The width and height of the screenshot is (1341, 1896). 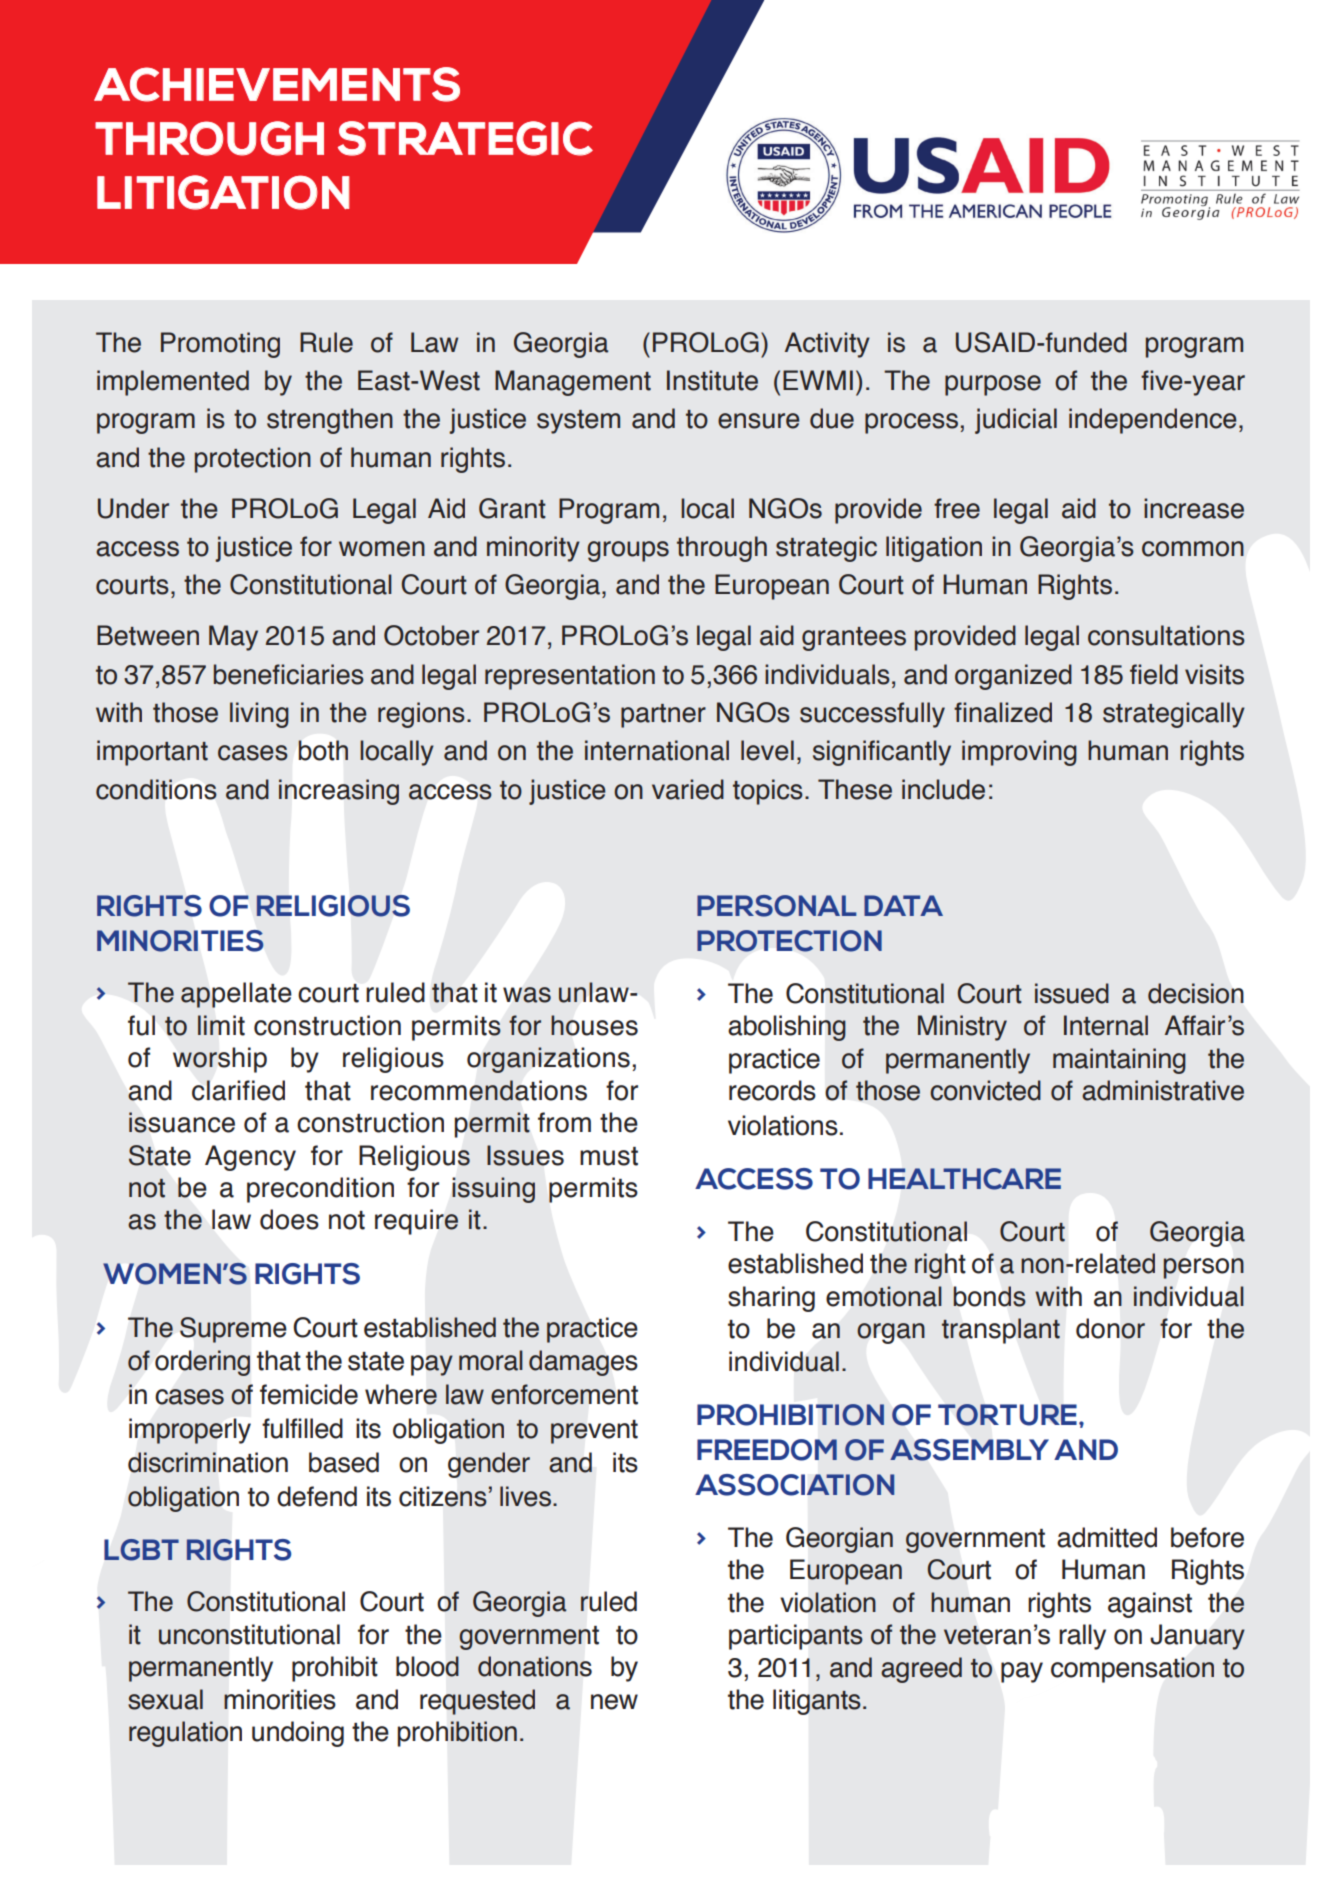 What do you see at coordinates (277, 84) in the screenshot?
I see `ACHIEVEMENTS` at bounding box center [277, 84].
